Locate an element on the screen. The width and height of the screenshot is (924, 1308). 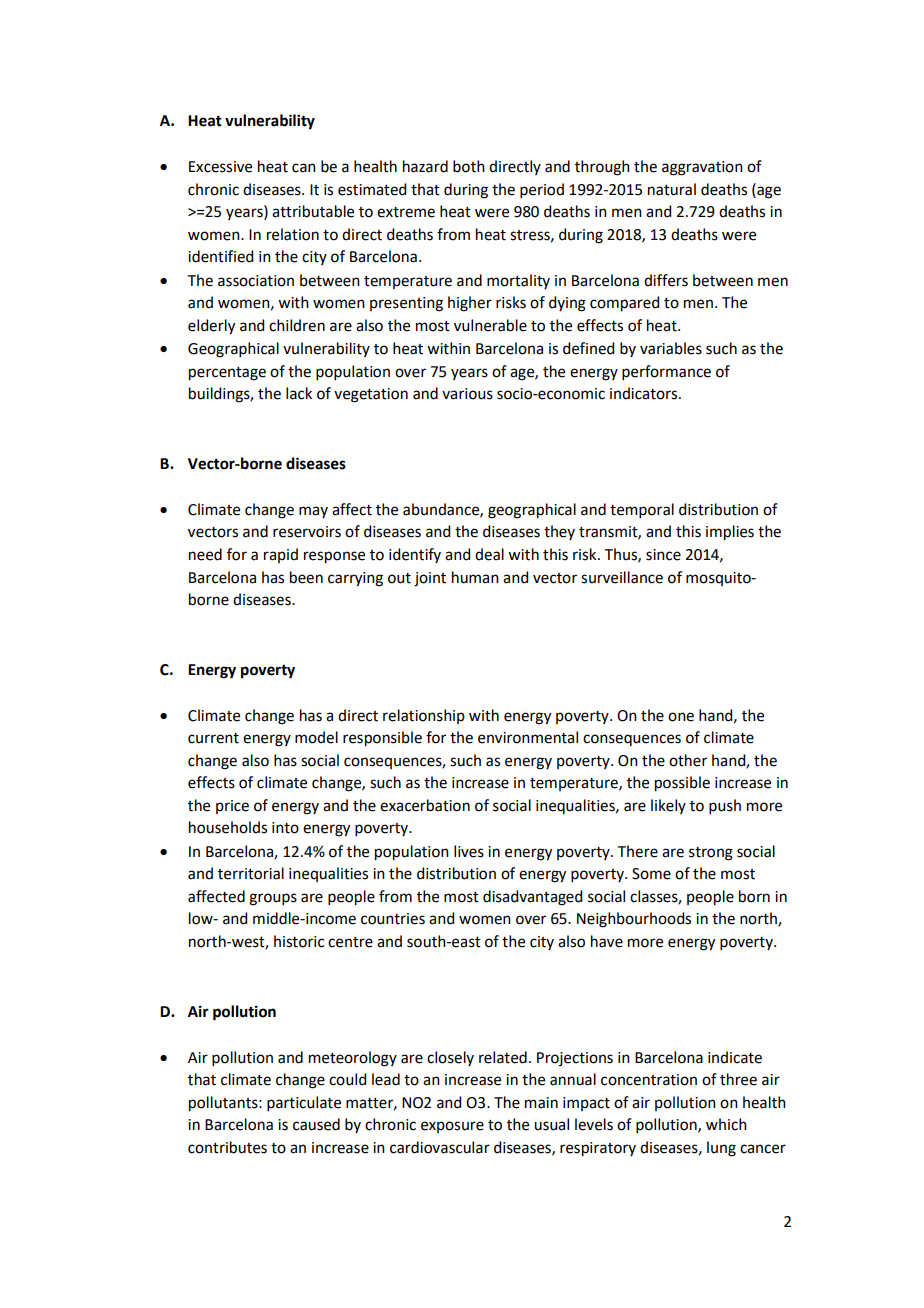
strong is located at coordinates (711, 854).
